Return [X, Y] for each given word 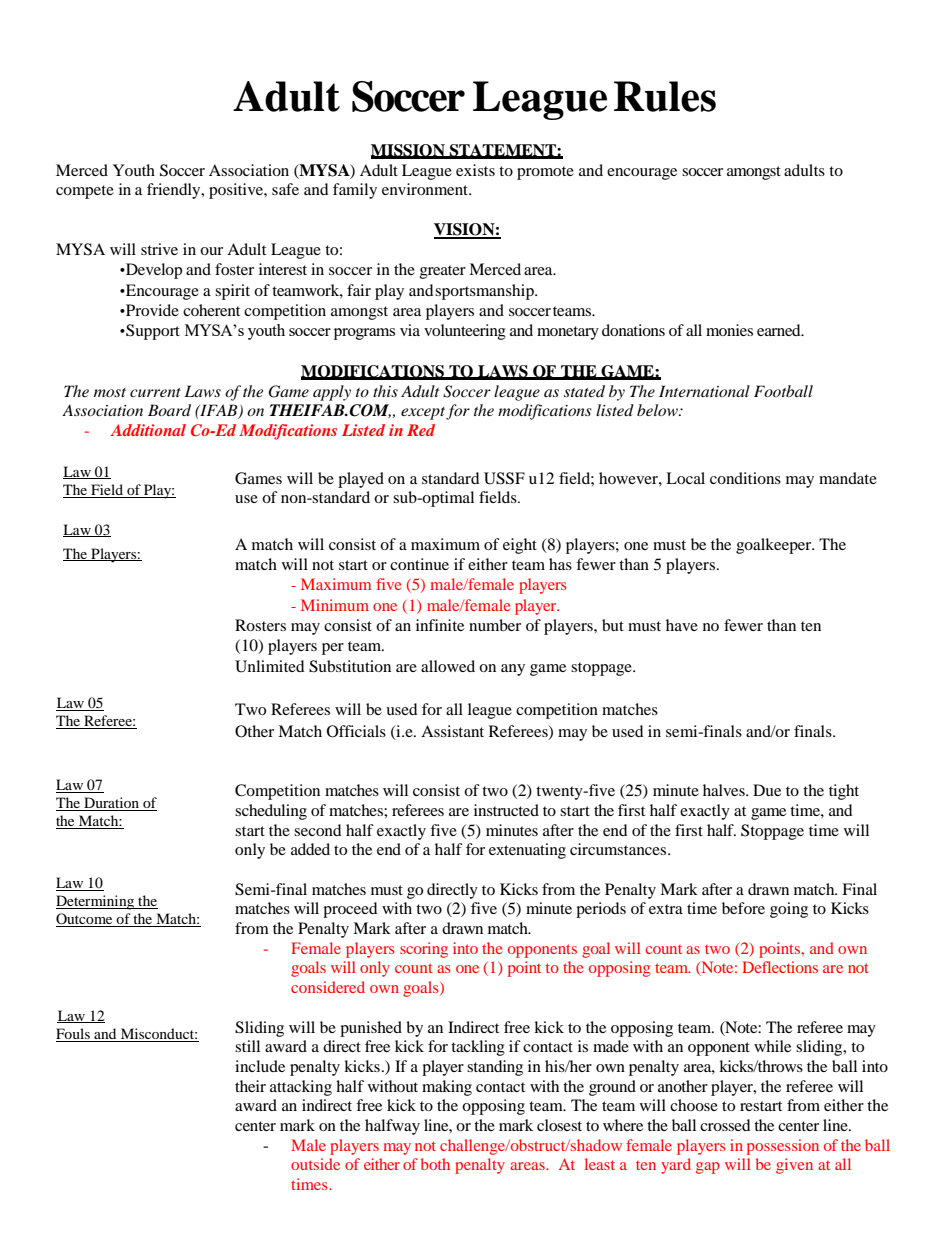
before [743, 908]
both [435, 1164]
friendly [175, 191]
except [423, 413]
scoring [424, 950]
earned [780, 330]
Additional [148, 430]
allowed [448, 666]
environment [426, 189]
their [250, 1086]
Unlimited [270, 666]
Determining [96, 902]
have [682, 625]
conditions [745, 478]
